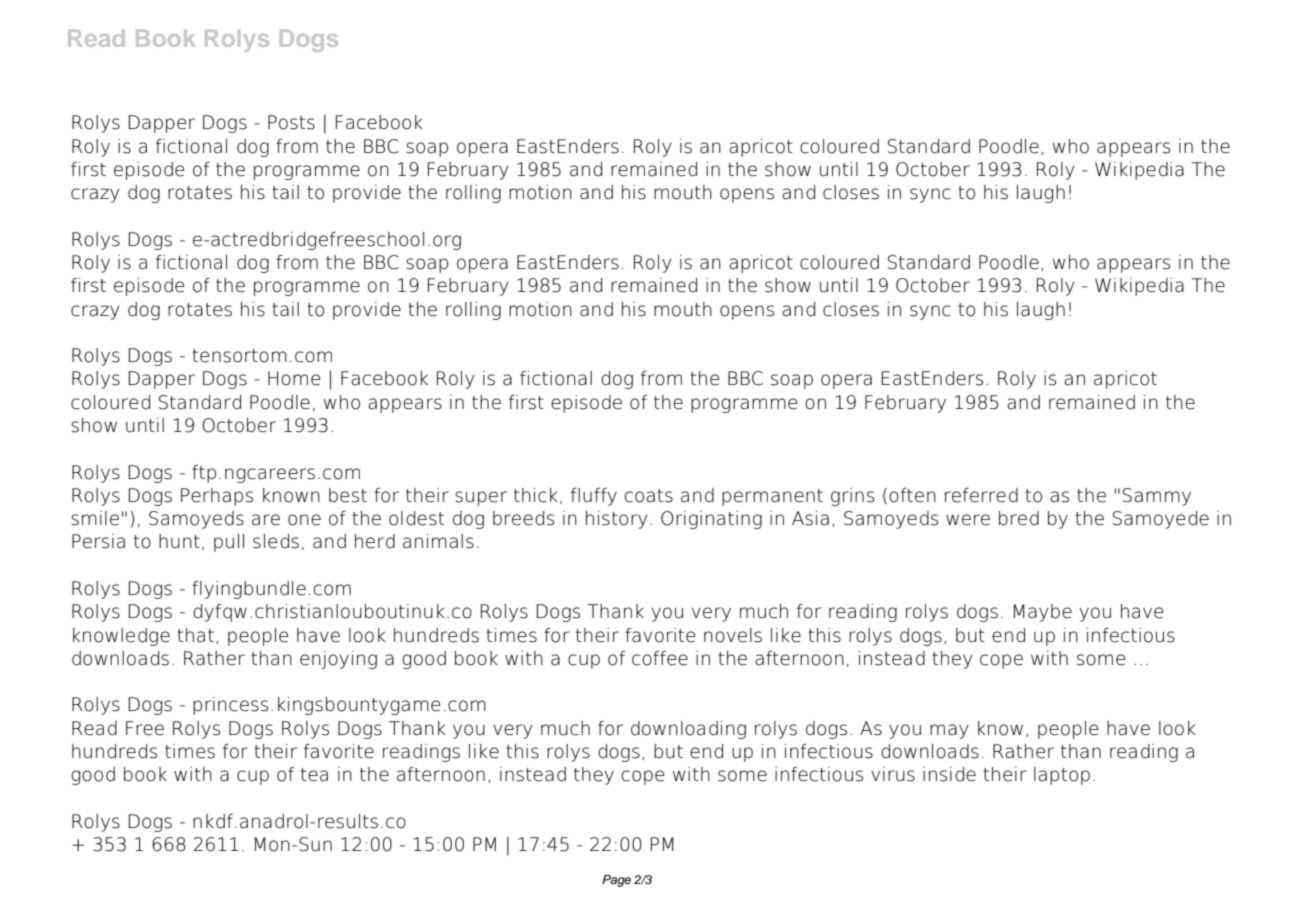 The image size is (1308, 924). What do you see at coordinates (616, 881) in the document?
I see `Page` at bounding box center [616, 881].
